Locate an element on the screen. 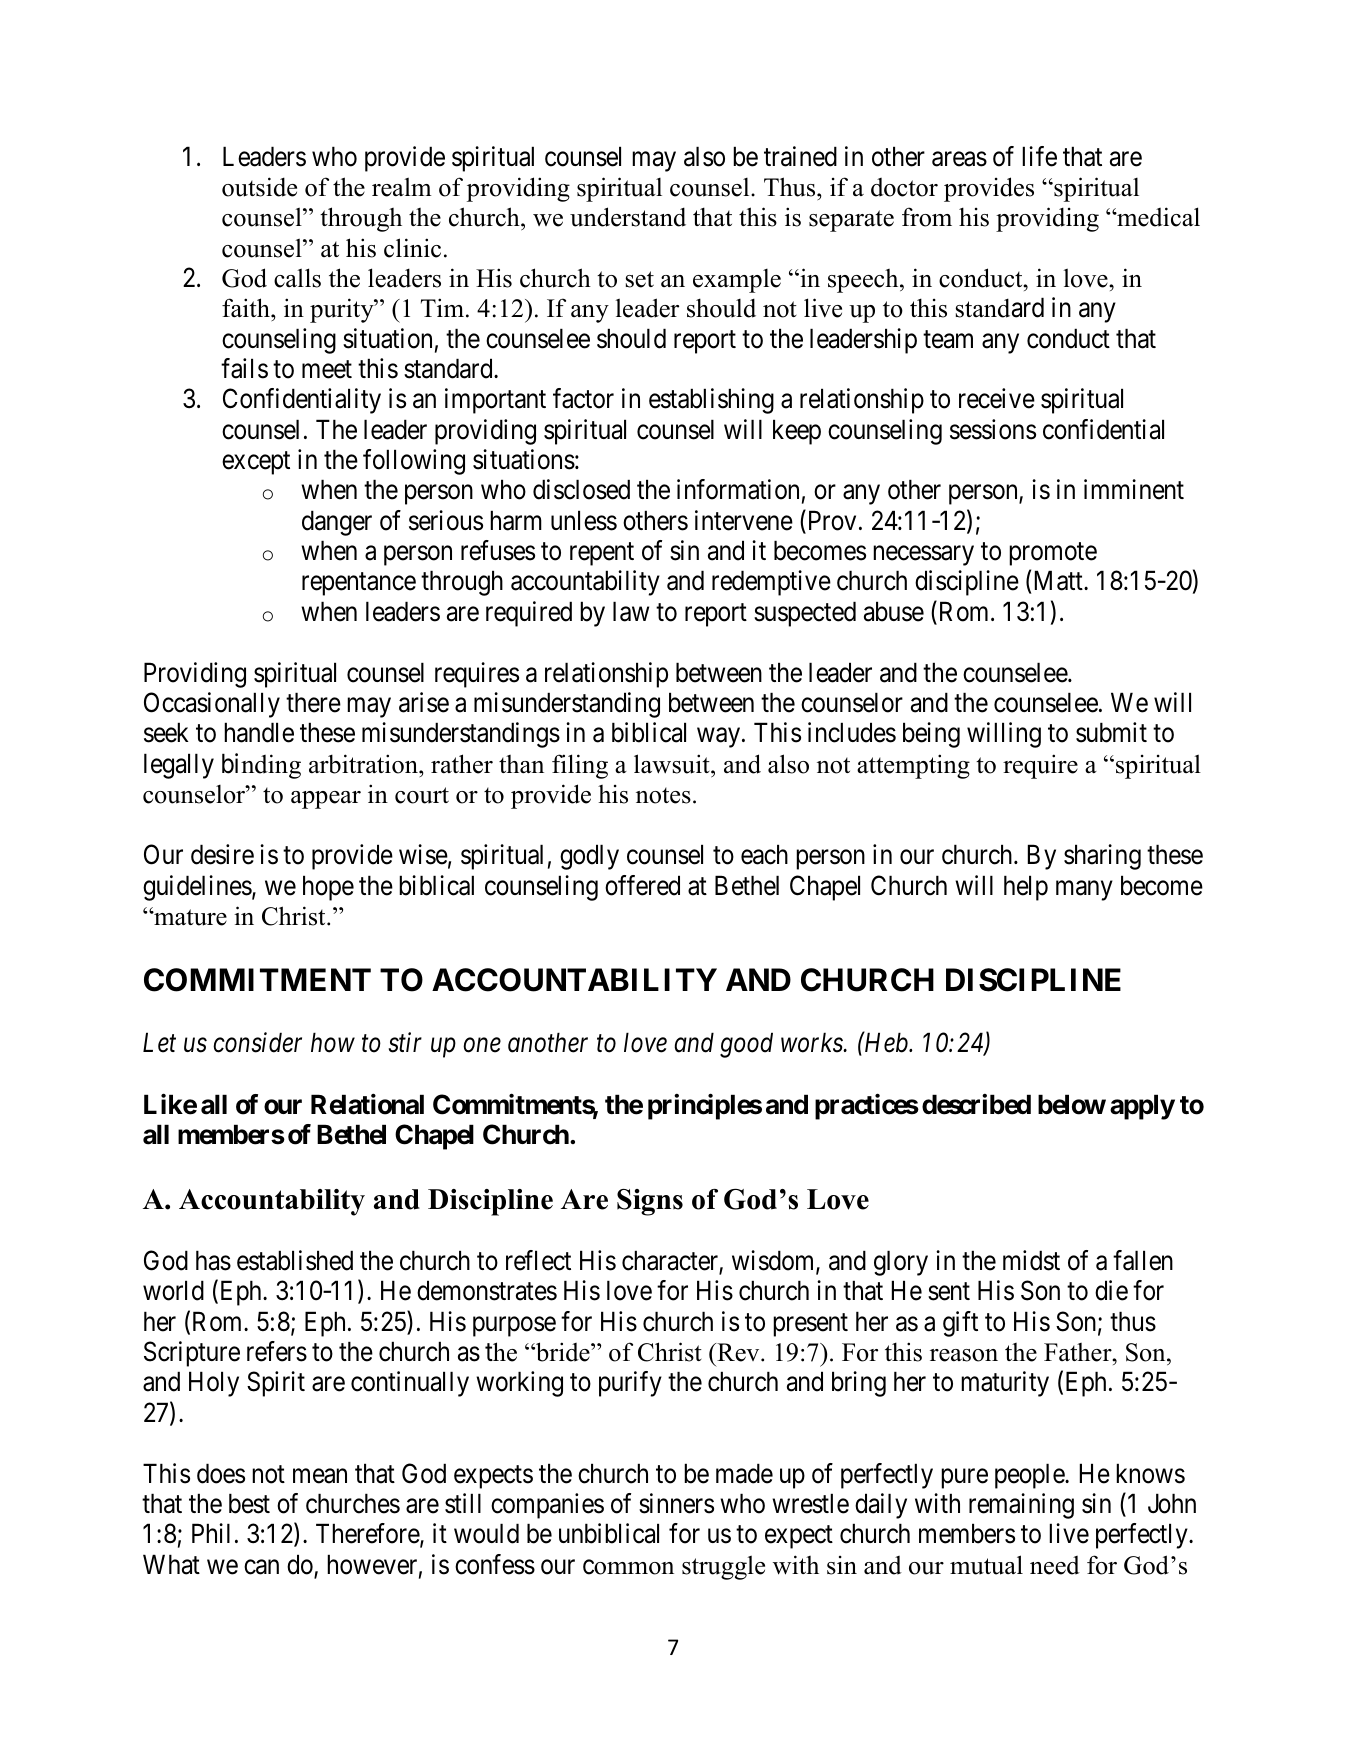 The height and width of the screenshot is (1741, 1346). outside is located at coordinates (259, 187).
